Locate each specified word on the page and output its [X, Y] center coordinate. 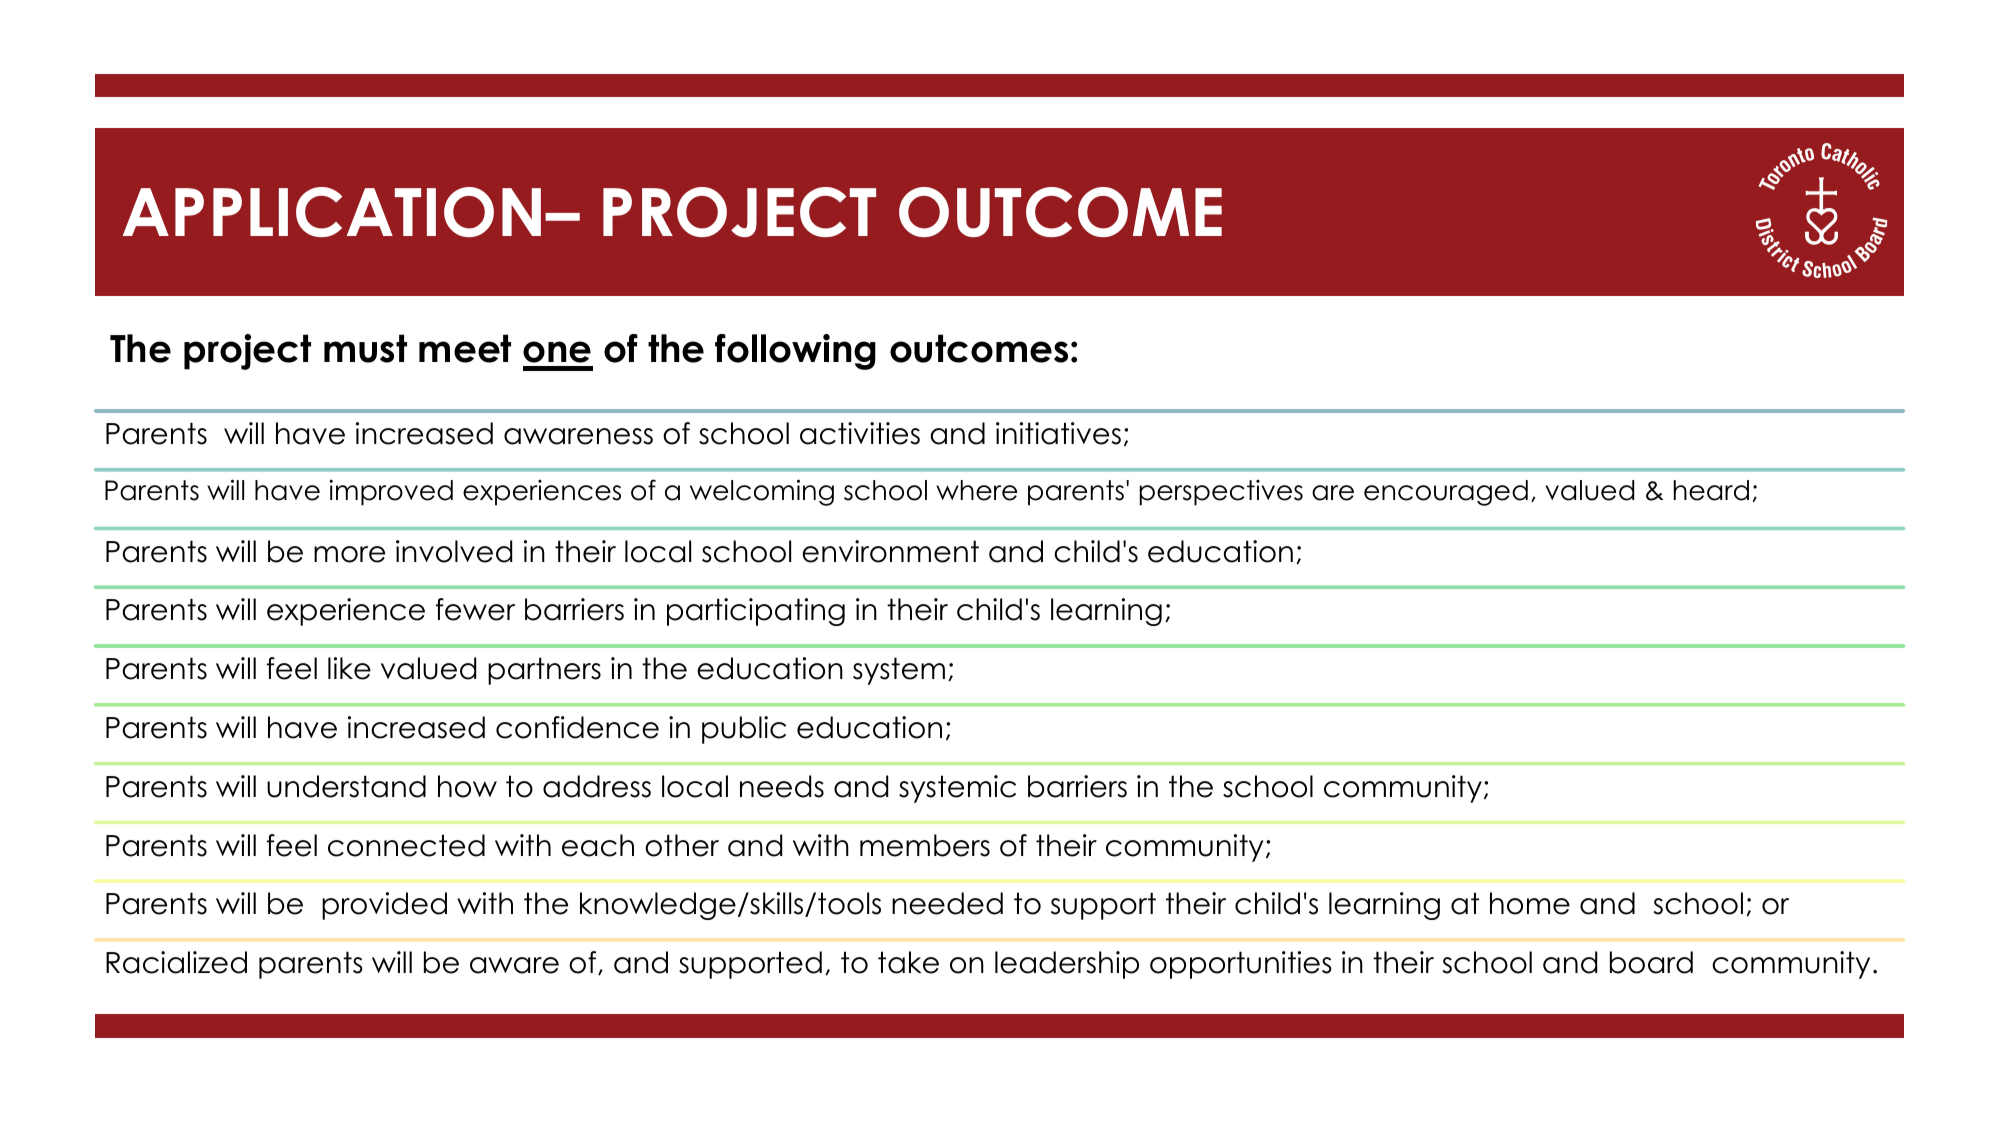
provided [384, 906]
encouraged [1446, 493]
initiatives [1058, 433]
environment [890, 551]
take [908, 962]
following [795, 352]
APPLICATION [332, 212]
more [349, 554]
